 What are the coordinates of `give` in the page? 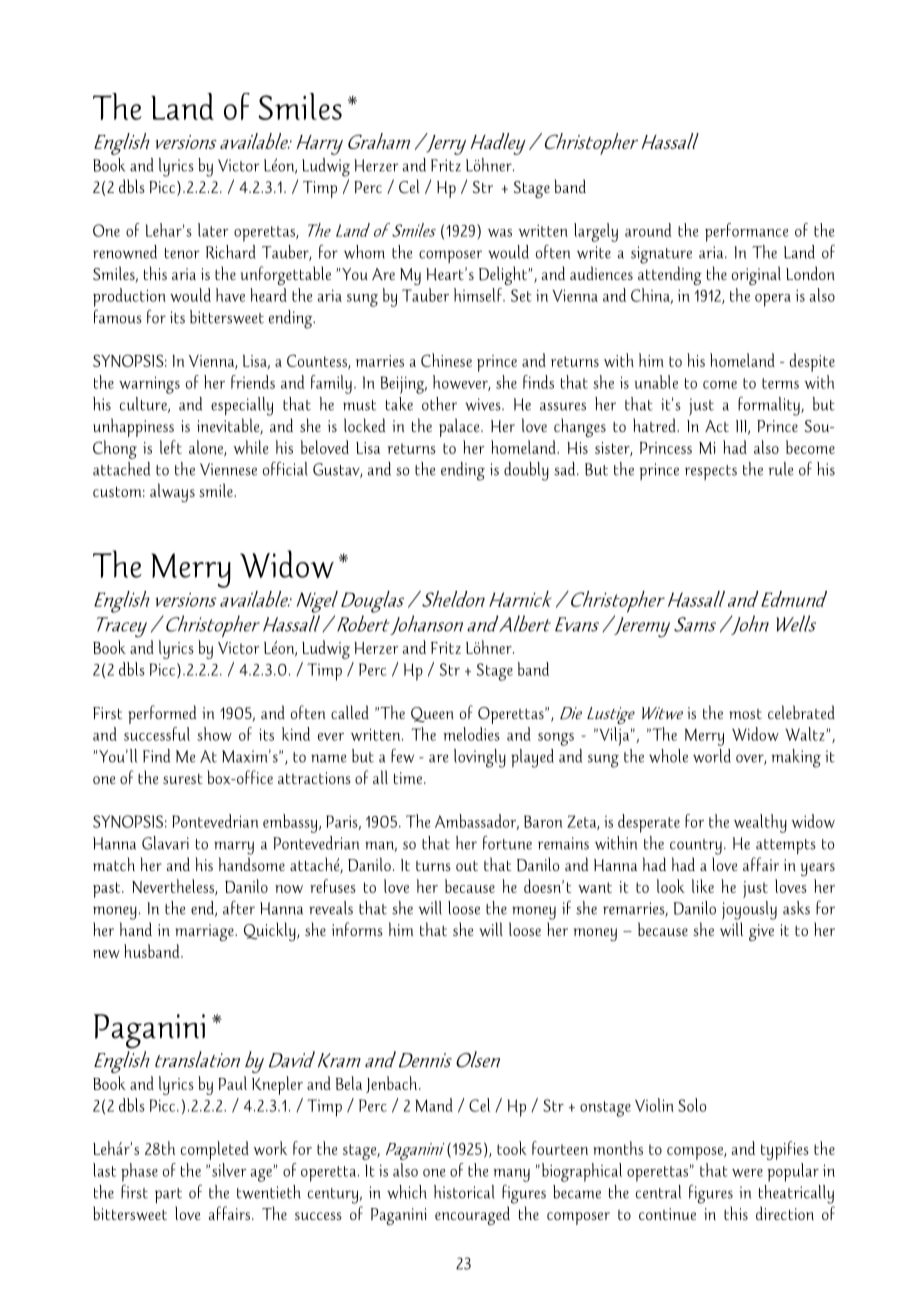 It's located at (761, 932).
